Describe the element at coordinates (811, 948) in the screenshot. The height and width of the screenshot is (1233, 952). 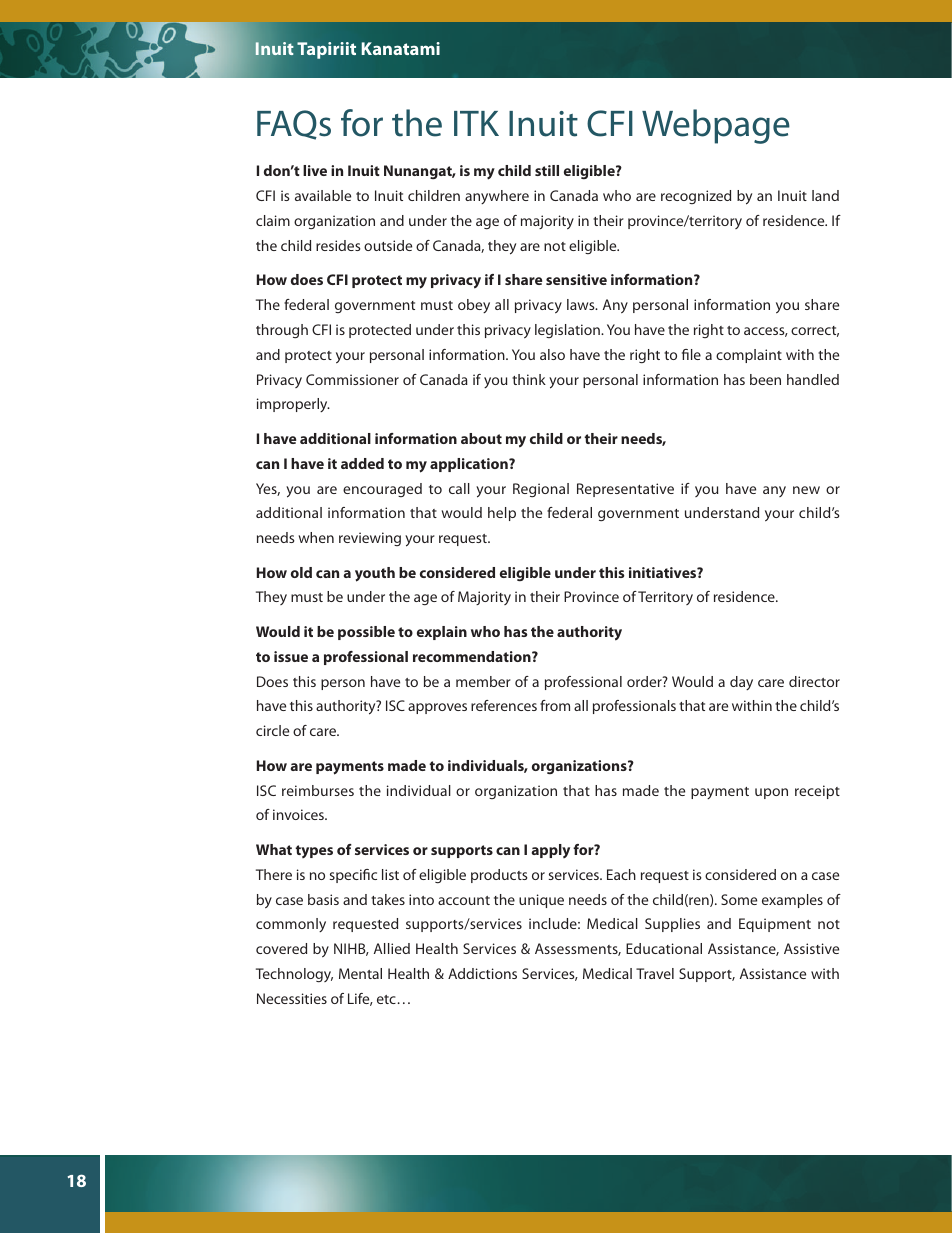
I see `Assistive` at that location.
